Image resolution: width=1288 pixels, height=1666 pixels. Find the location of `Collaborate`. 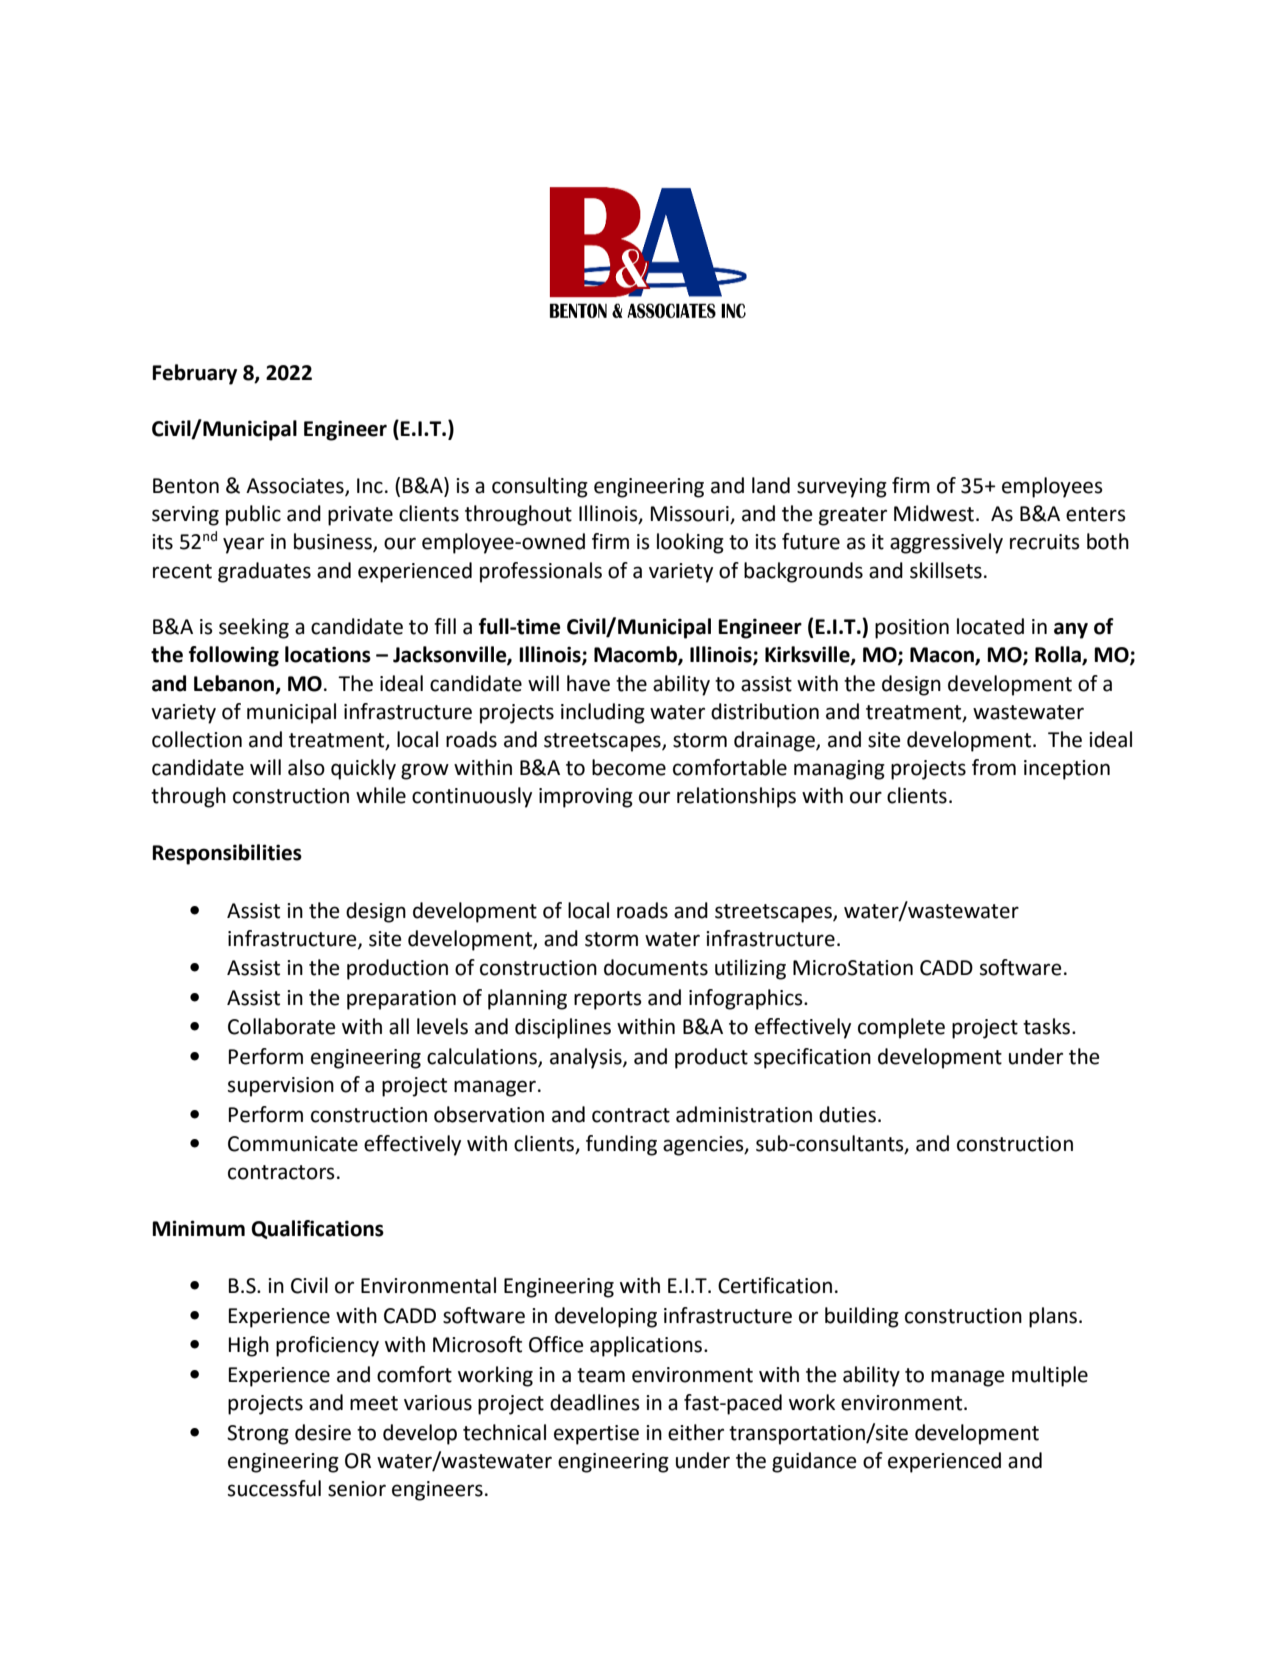

Collaborate is located at coordinates (282, 1026).
